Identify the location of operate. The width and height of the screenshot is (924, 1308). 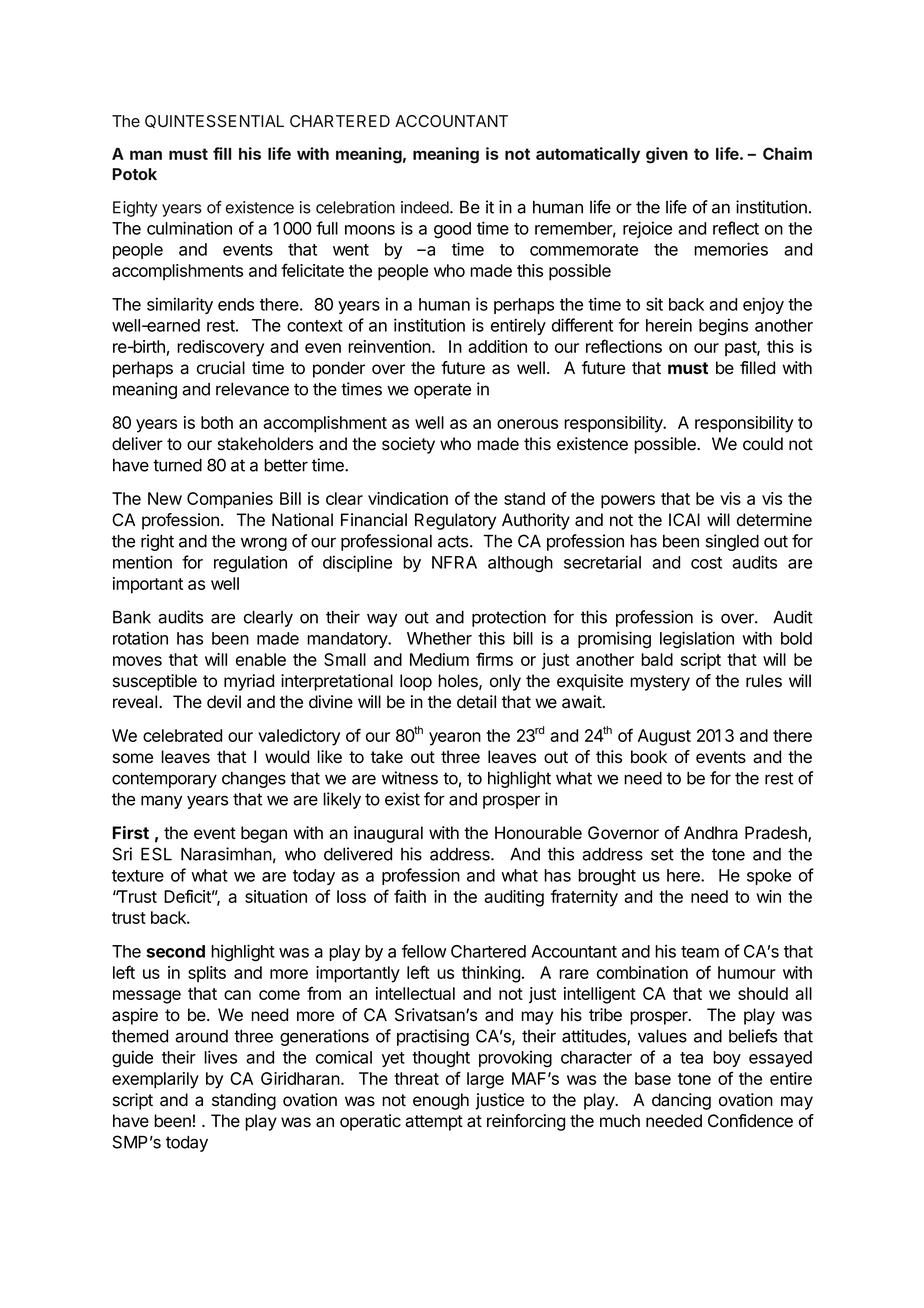
(442, 391).
